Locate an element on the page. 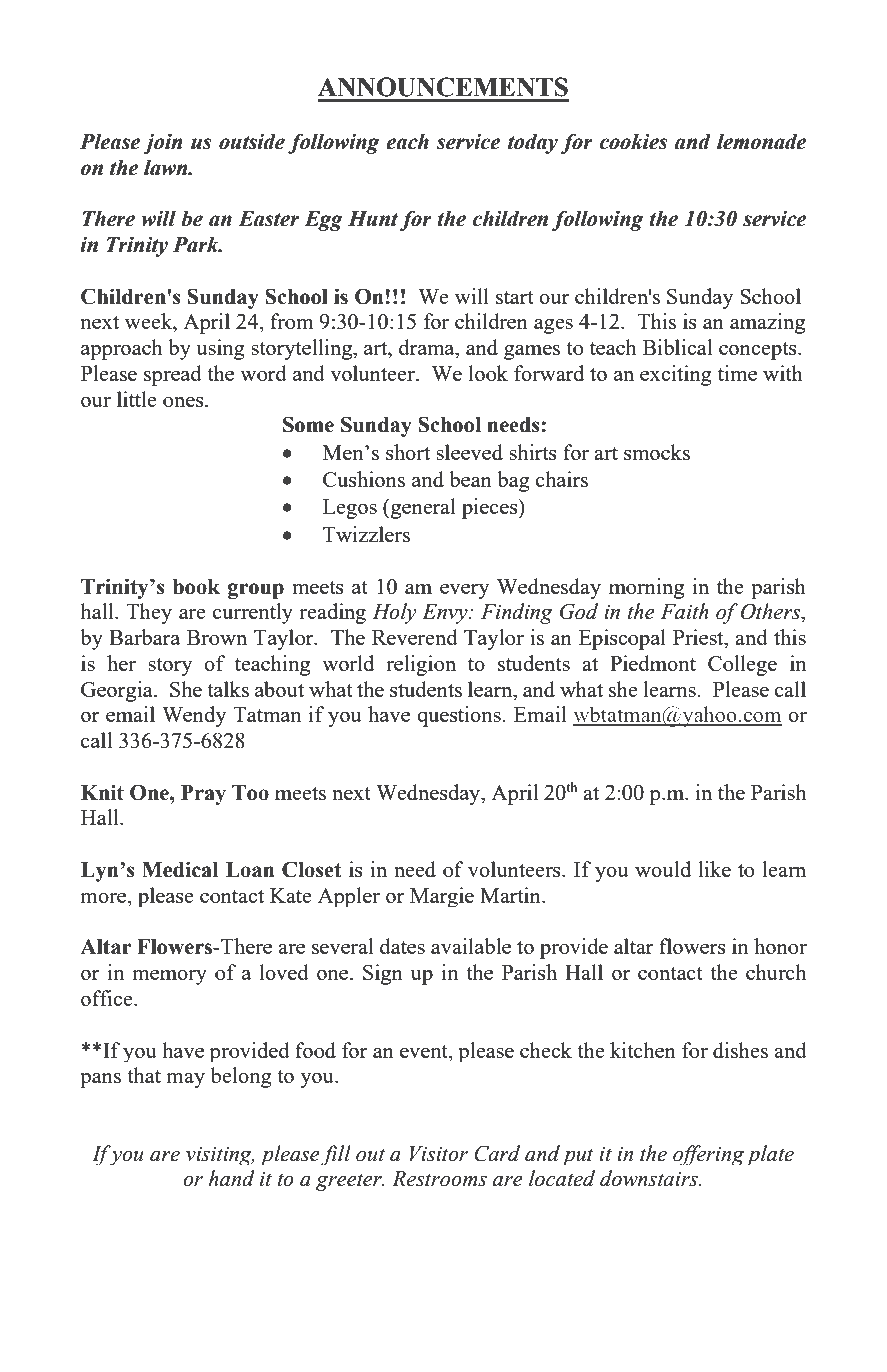 This page has width=887, height=1372. ones is located at coordinates (184, 402).
